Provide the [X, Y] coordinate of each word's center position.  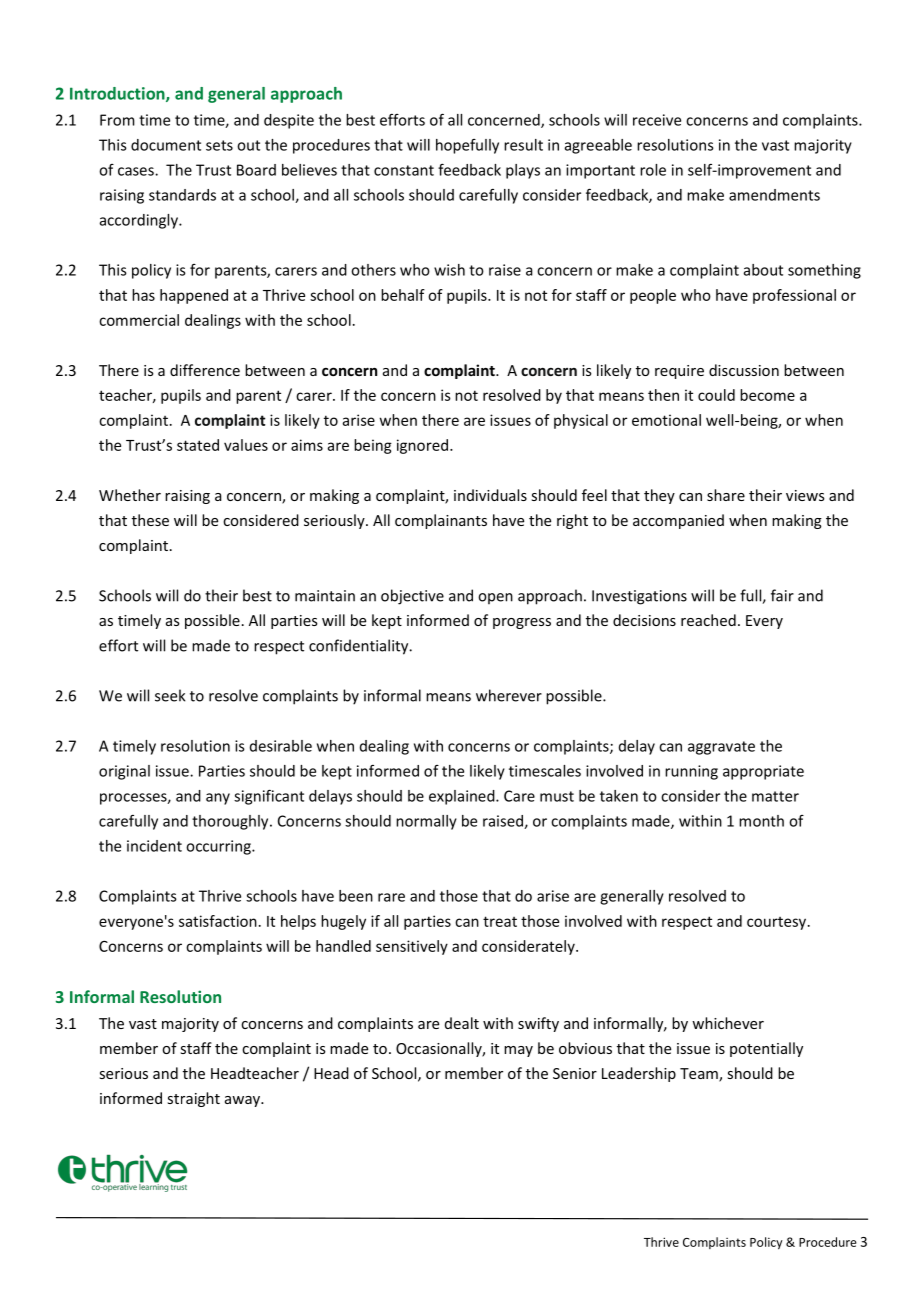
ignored [422, 446]
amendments [774, 195]
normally [426, 822]
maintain [325, 596]
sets [219, 145]
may [518, 1051]
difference [205, 370]
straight [193, 1099]
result [523, 145]
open [495, 598]
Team [700, 1075]
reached [708, 620]
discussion [744, 370]
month [761, 821]
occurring [219, 847]
